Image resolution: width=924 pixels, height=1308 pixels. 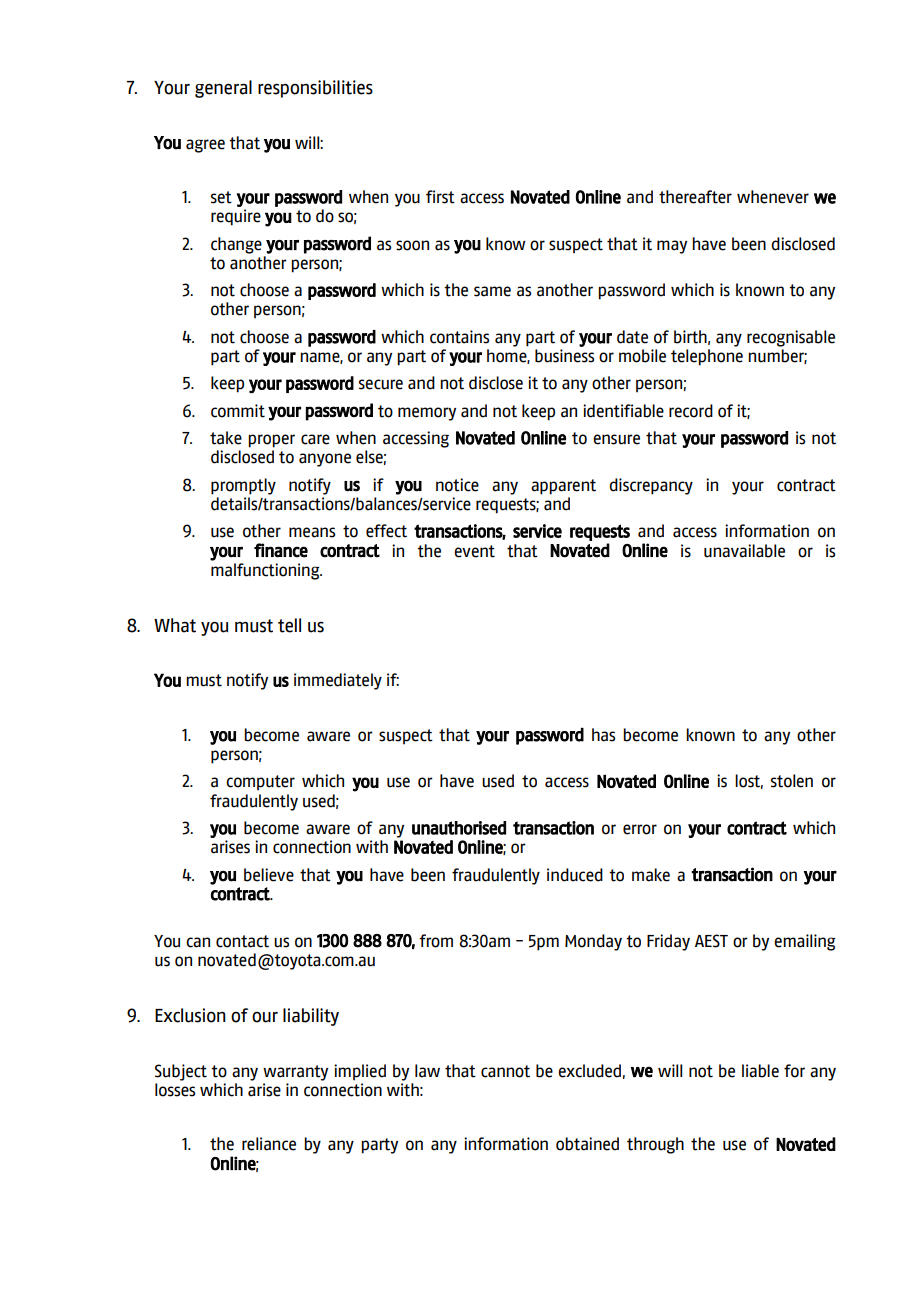 What do you see at coordinates (289, 625) in the screenshot?
I see `tell` at bounding box center [289, 625].
